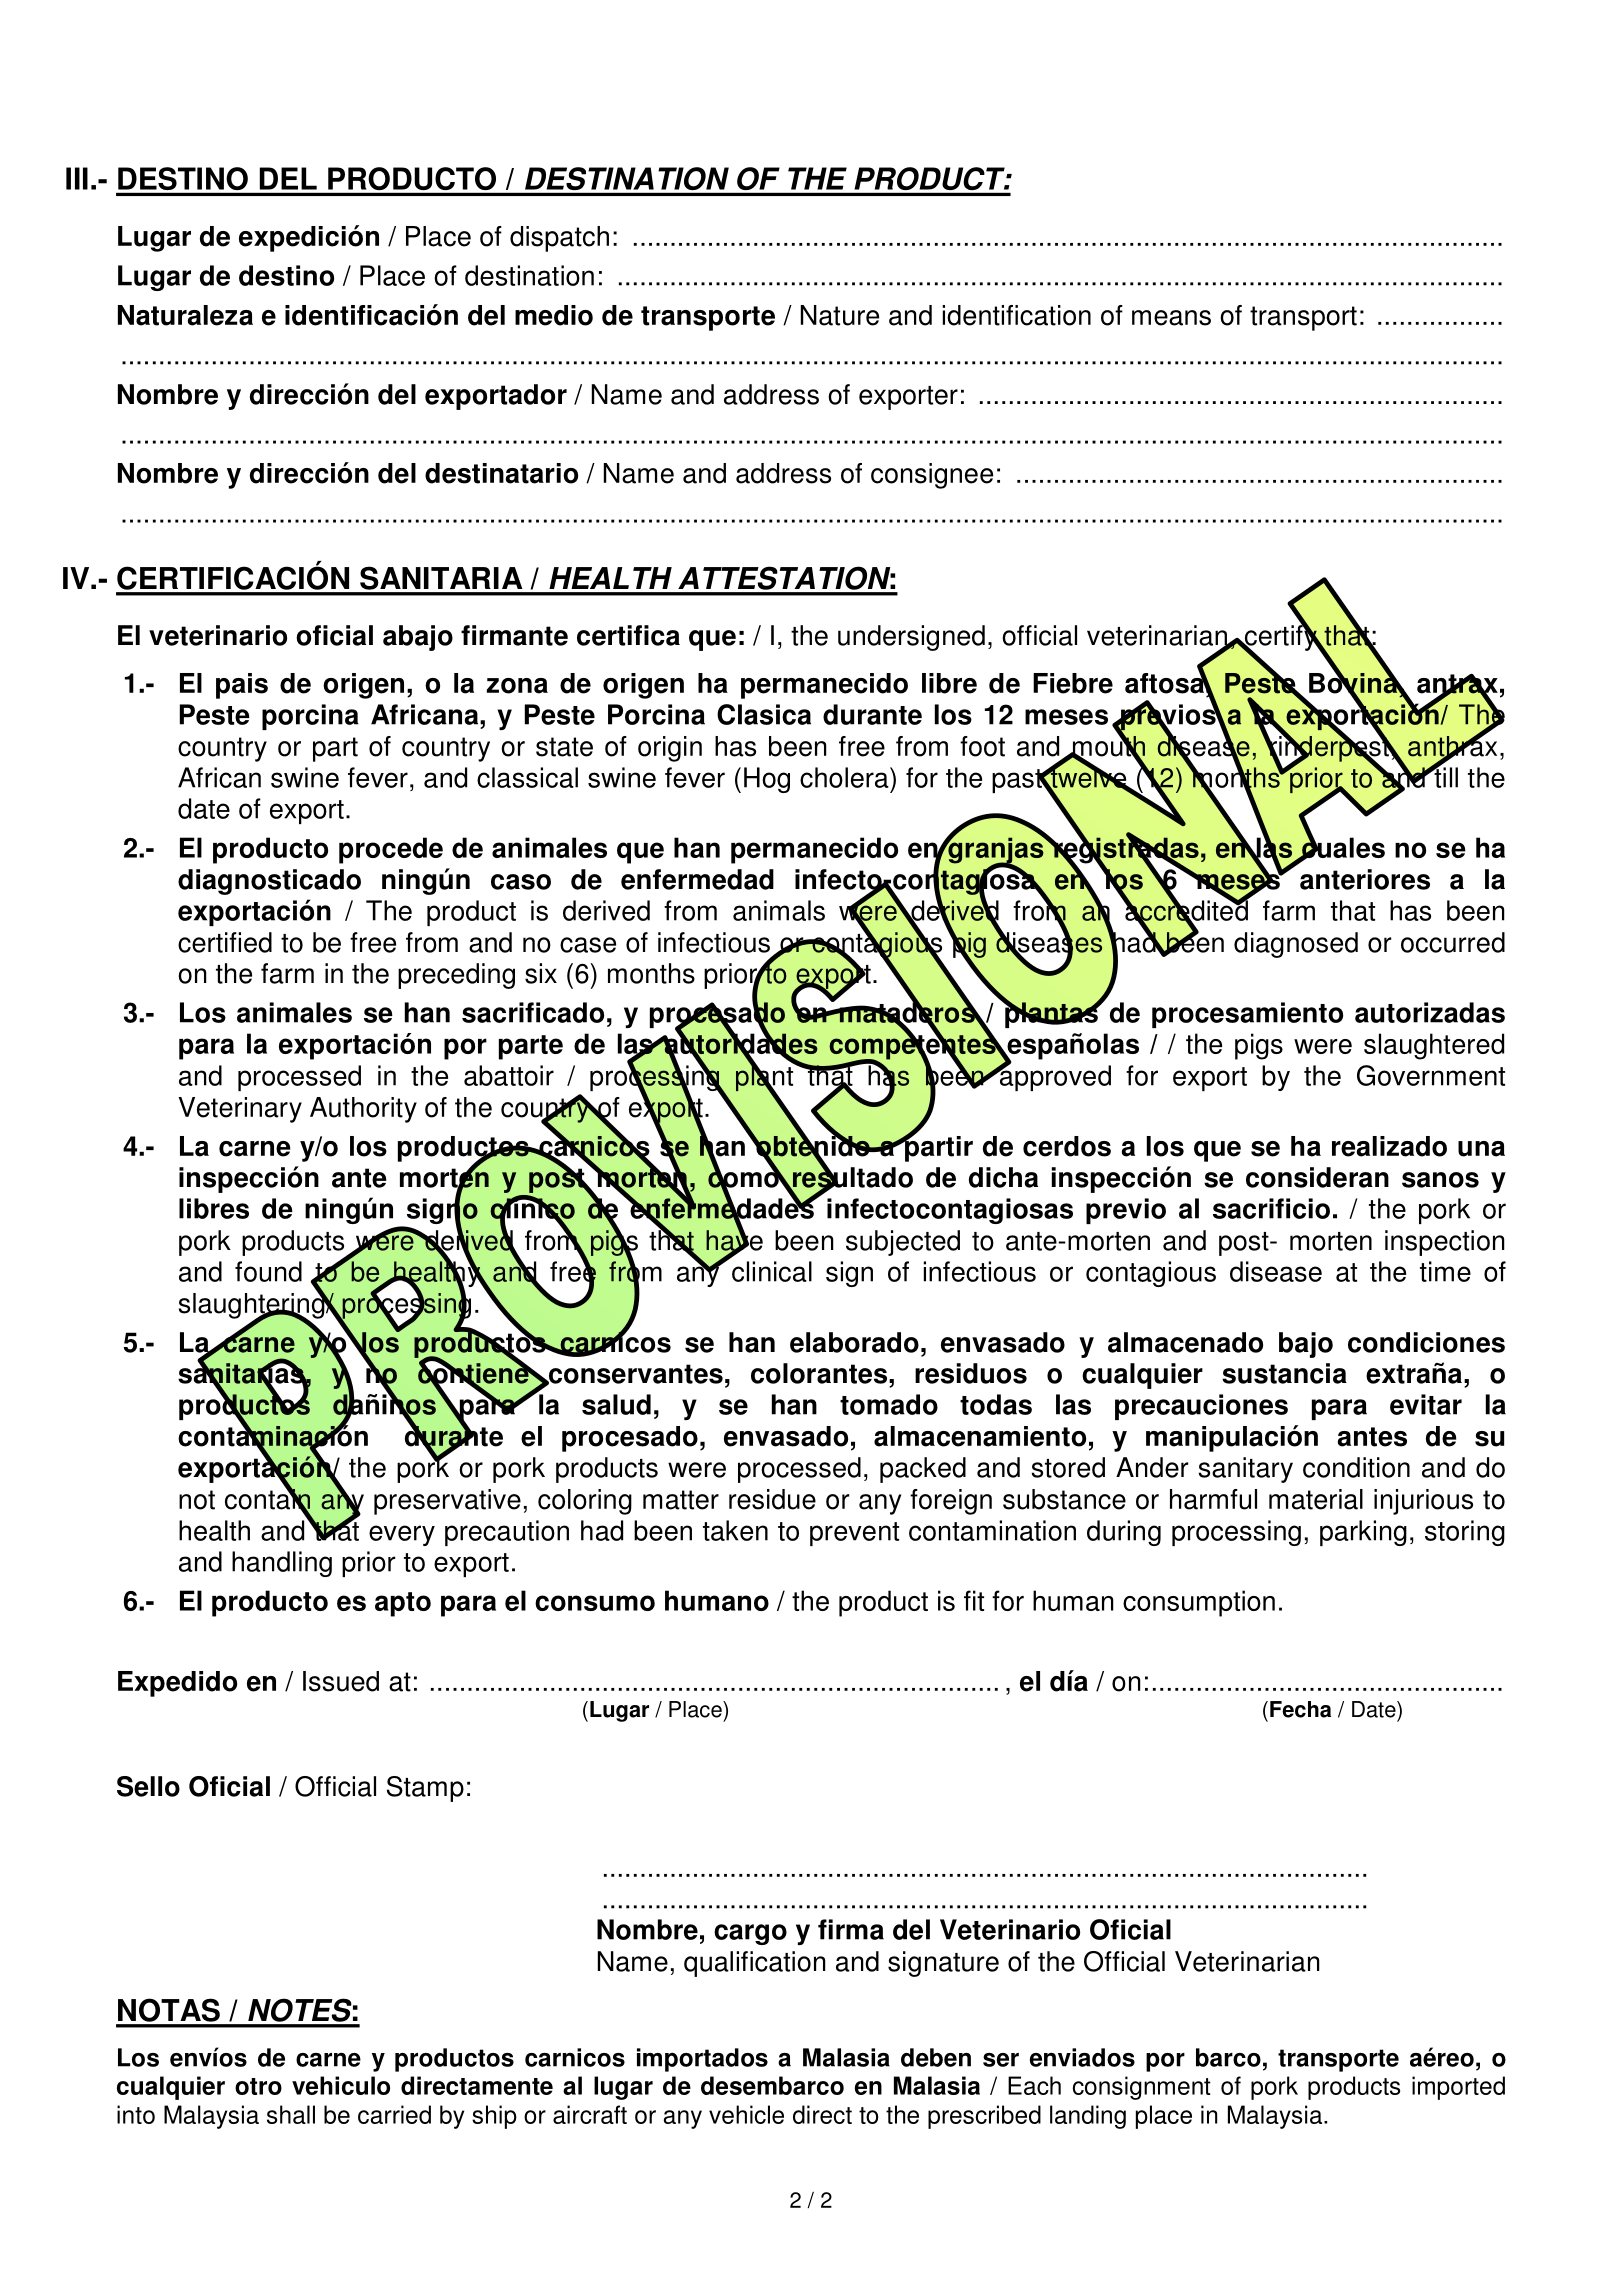  I want to click on handling, so click(282, 1564).
